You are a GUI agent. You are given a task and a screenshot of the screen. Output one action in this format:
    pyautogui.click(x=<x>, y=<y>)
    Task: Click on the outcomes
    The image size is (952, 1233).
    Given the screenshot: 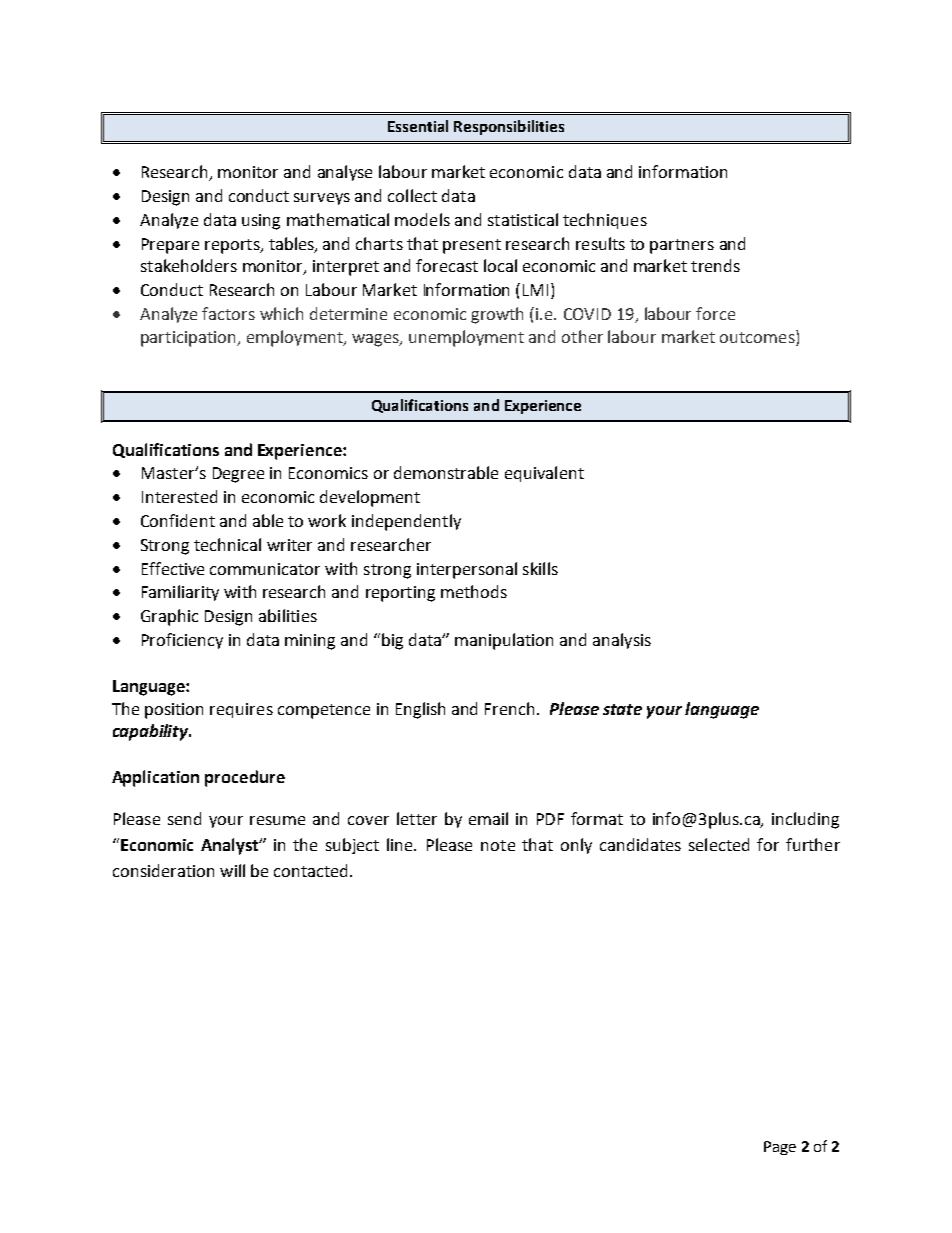 What is the action you would take?
    pyautogui.click(x=758, y=336)
